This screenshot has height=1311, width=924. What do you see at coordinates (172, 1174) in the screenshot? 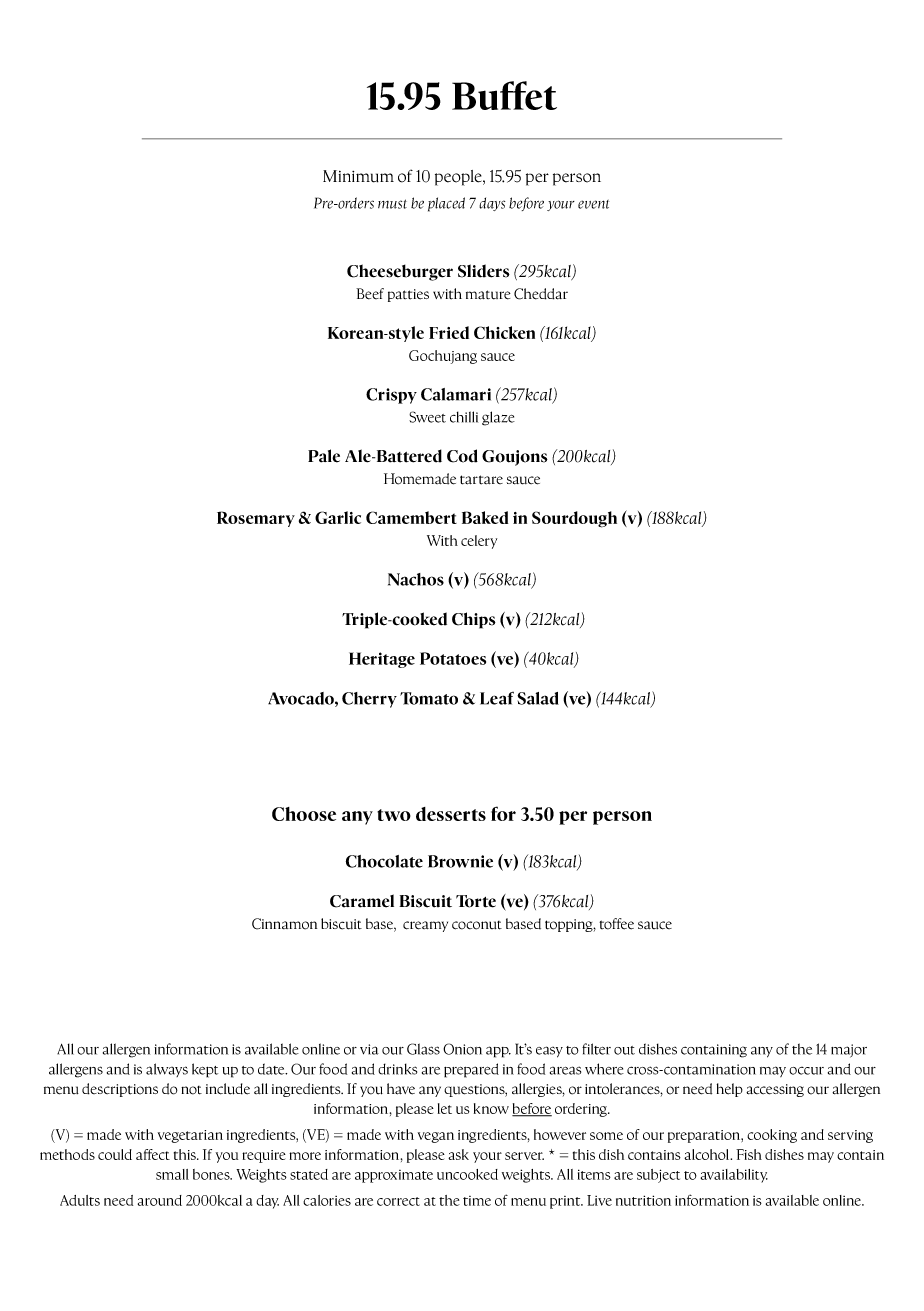
I see `small` at bounding box center [172, 1174].
